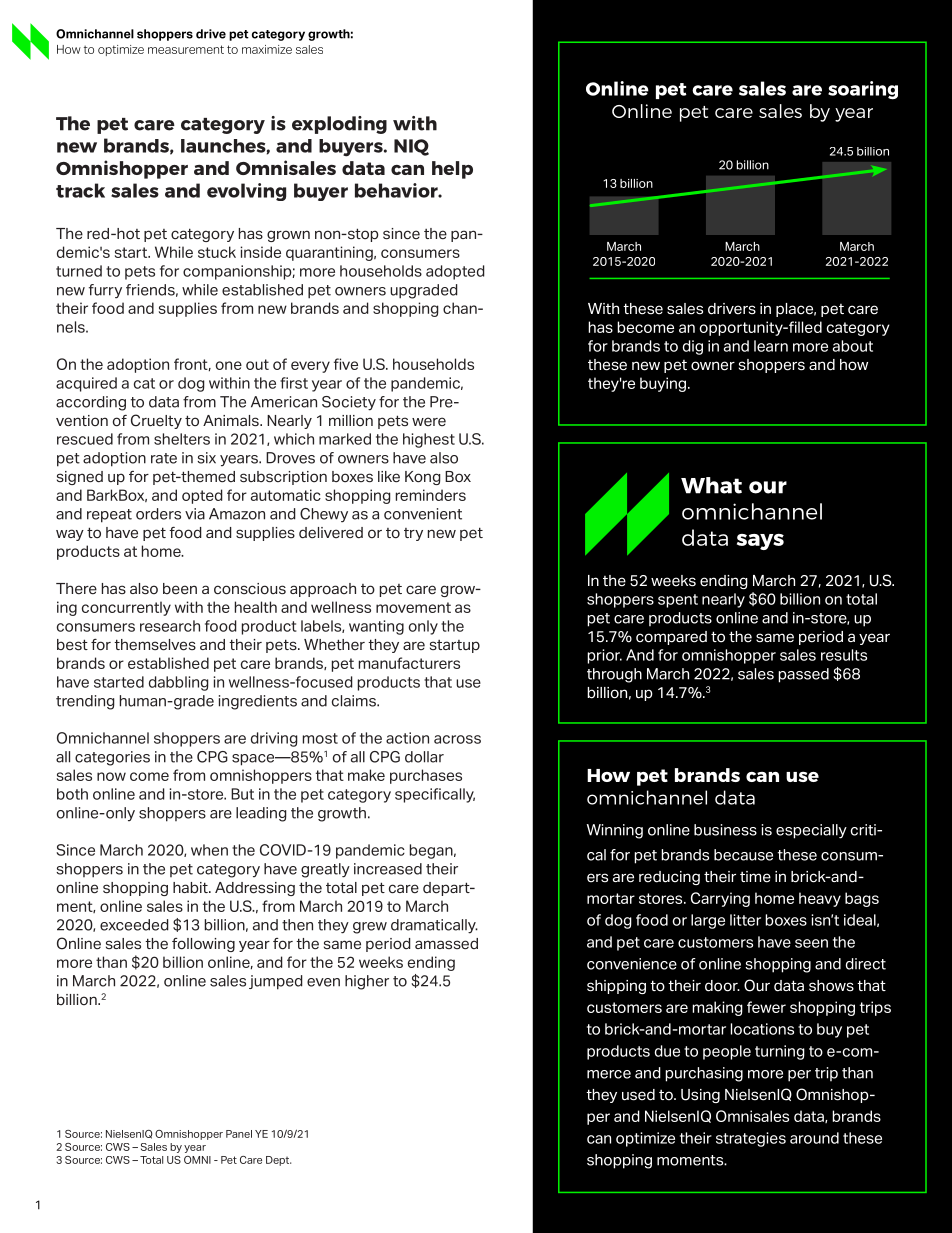 The width and height of the screenshot is (952, 1233). Describe the element at coordinates (239, 1134) in the screenshot. I see `Panel` at that location.
